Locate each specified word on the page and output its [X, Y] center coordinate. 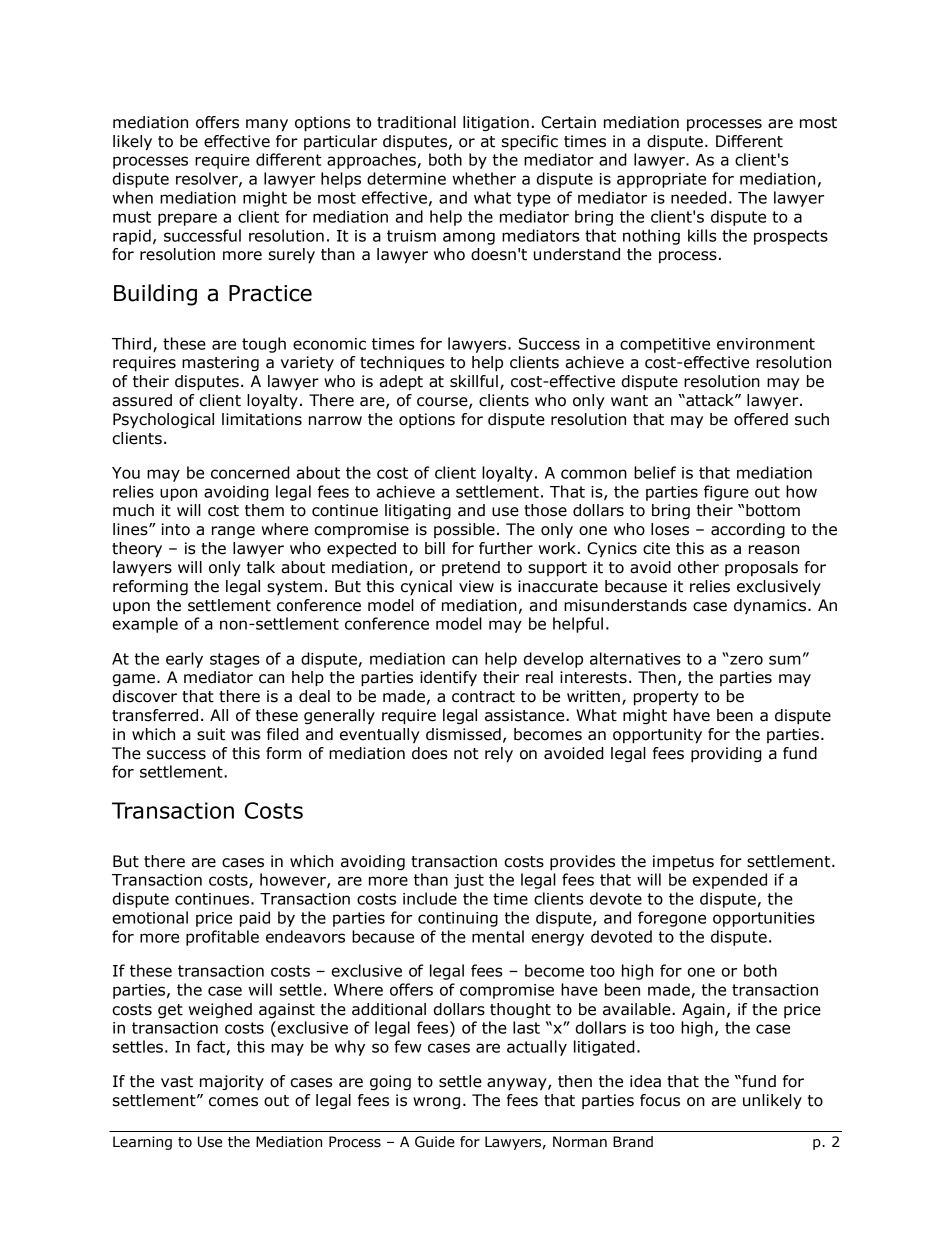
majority [232, 1082]
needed [698, 197]
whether [484, 178]
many [267, 125]
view [476, 586]
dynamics [771, 606]
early [184, 660]
